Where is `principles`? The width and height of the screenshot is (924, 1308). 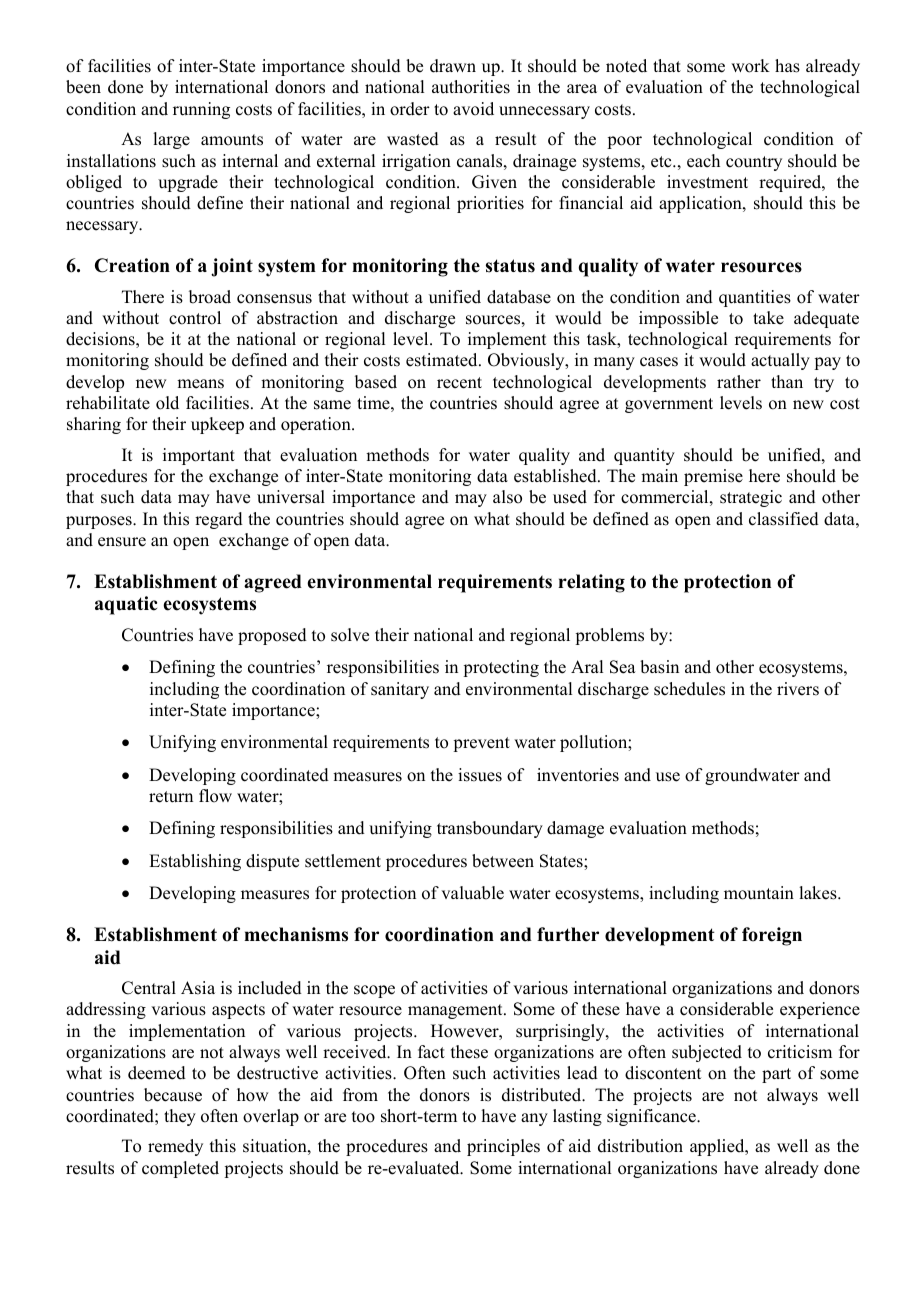 principles is located at coordinates (503, 1147).
